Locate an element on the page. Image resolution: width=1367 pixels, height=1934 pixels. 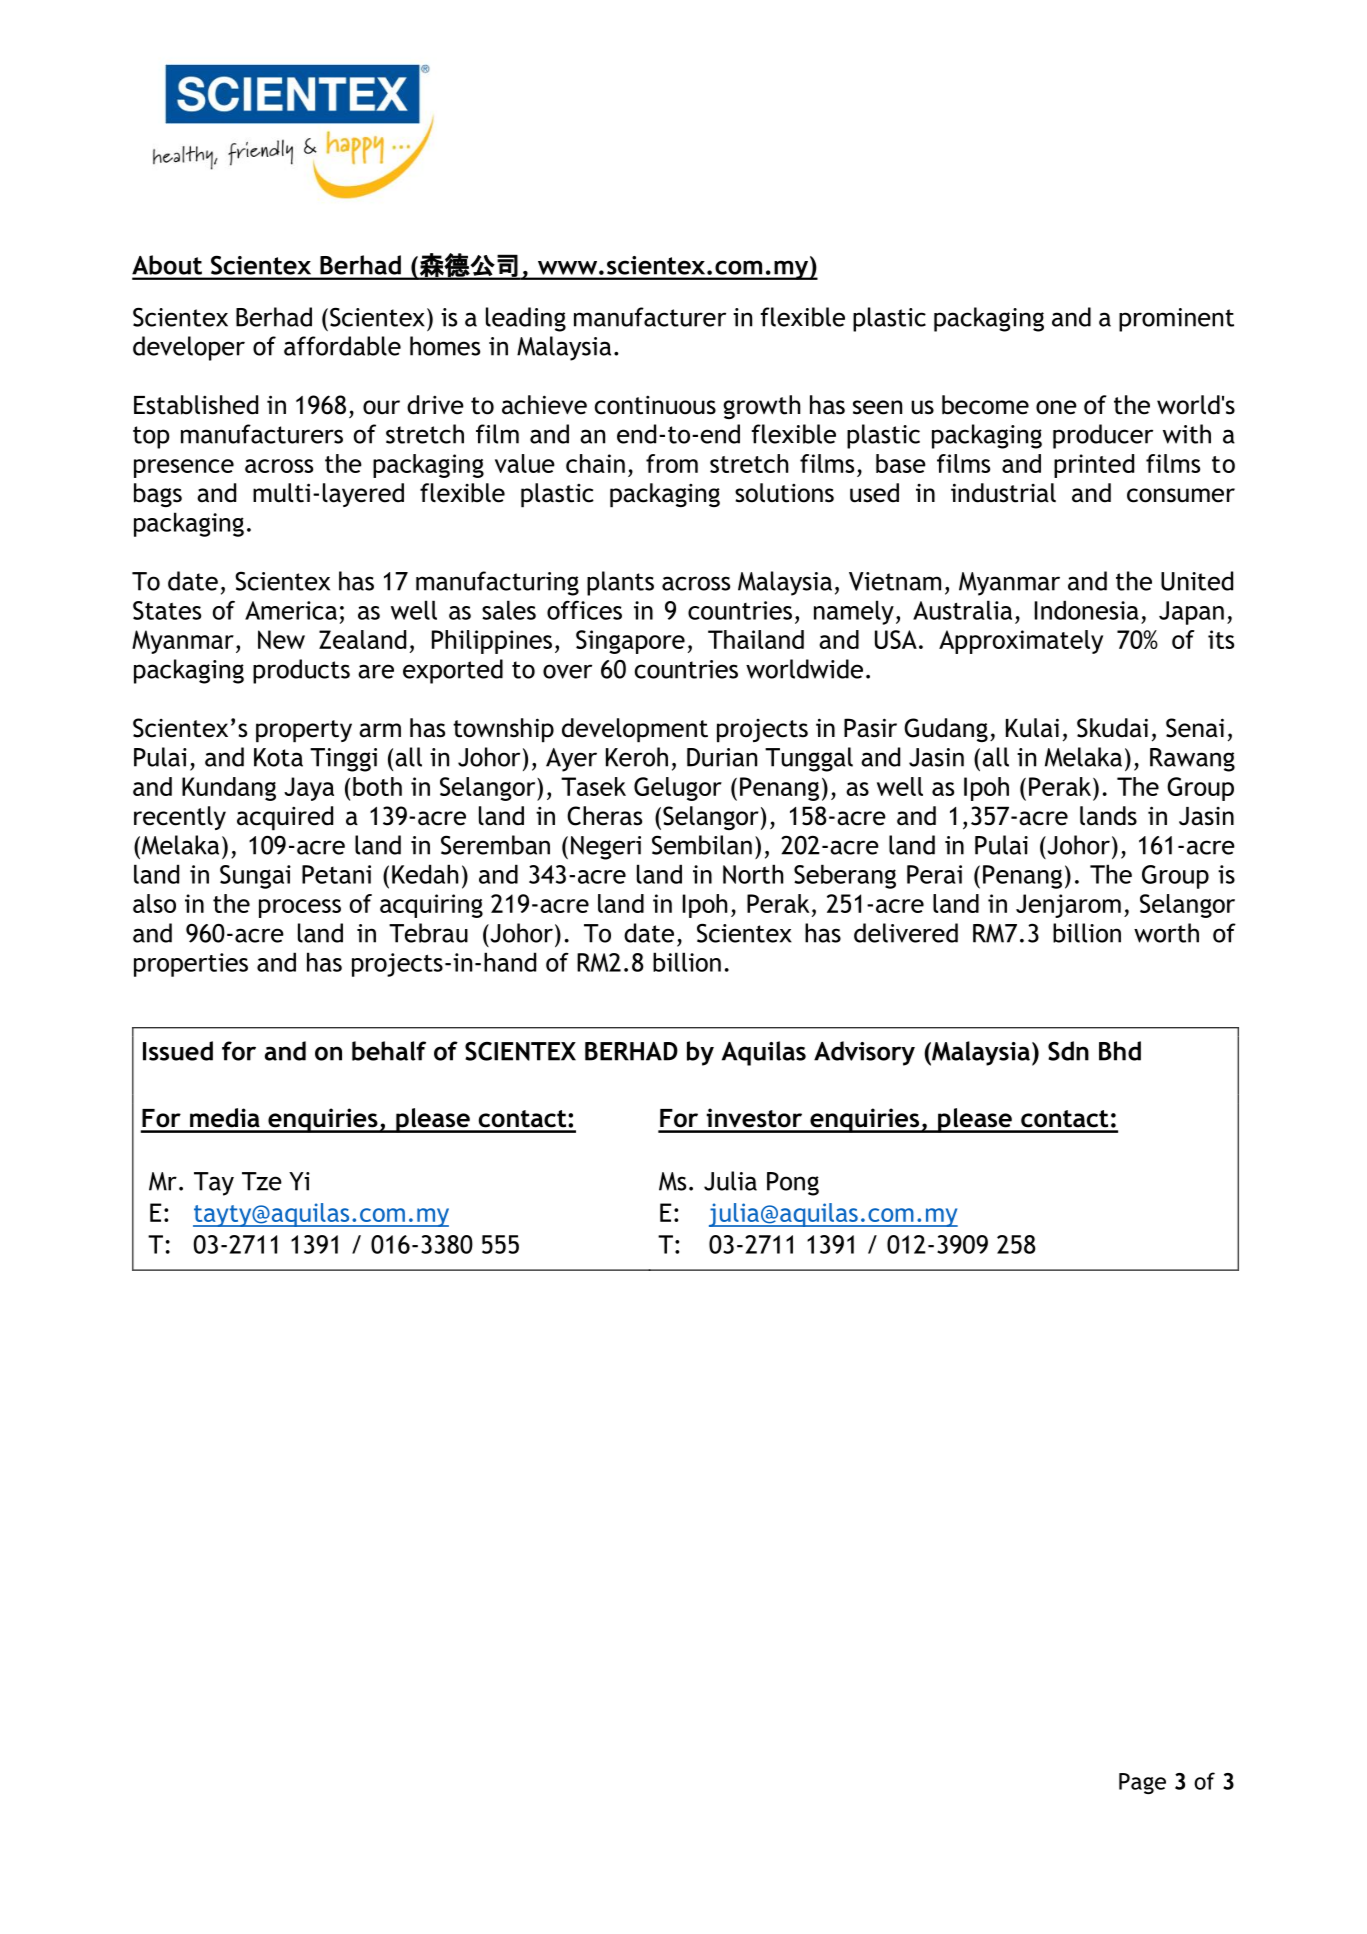
prominent is located at coordinates (1176, 320).
